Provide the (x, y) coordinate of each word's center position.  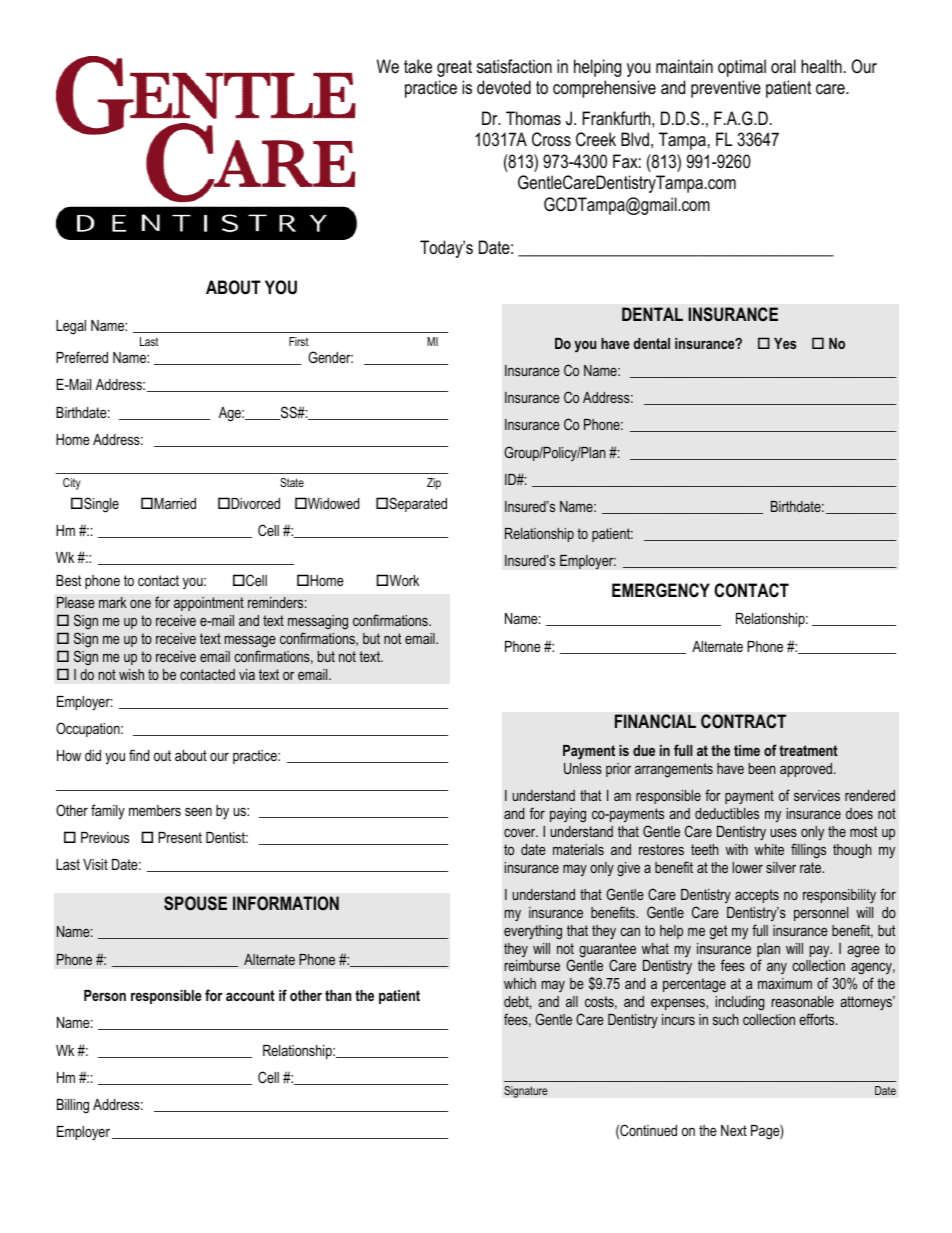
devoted (504, 87)
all (572, 1001)
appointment (209, 604)
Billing (73, 1106)
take (418, 66)
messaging (318, 622)
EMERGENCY (661, 590)
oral (783, 66)
